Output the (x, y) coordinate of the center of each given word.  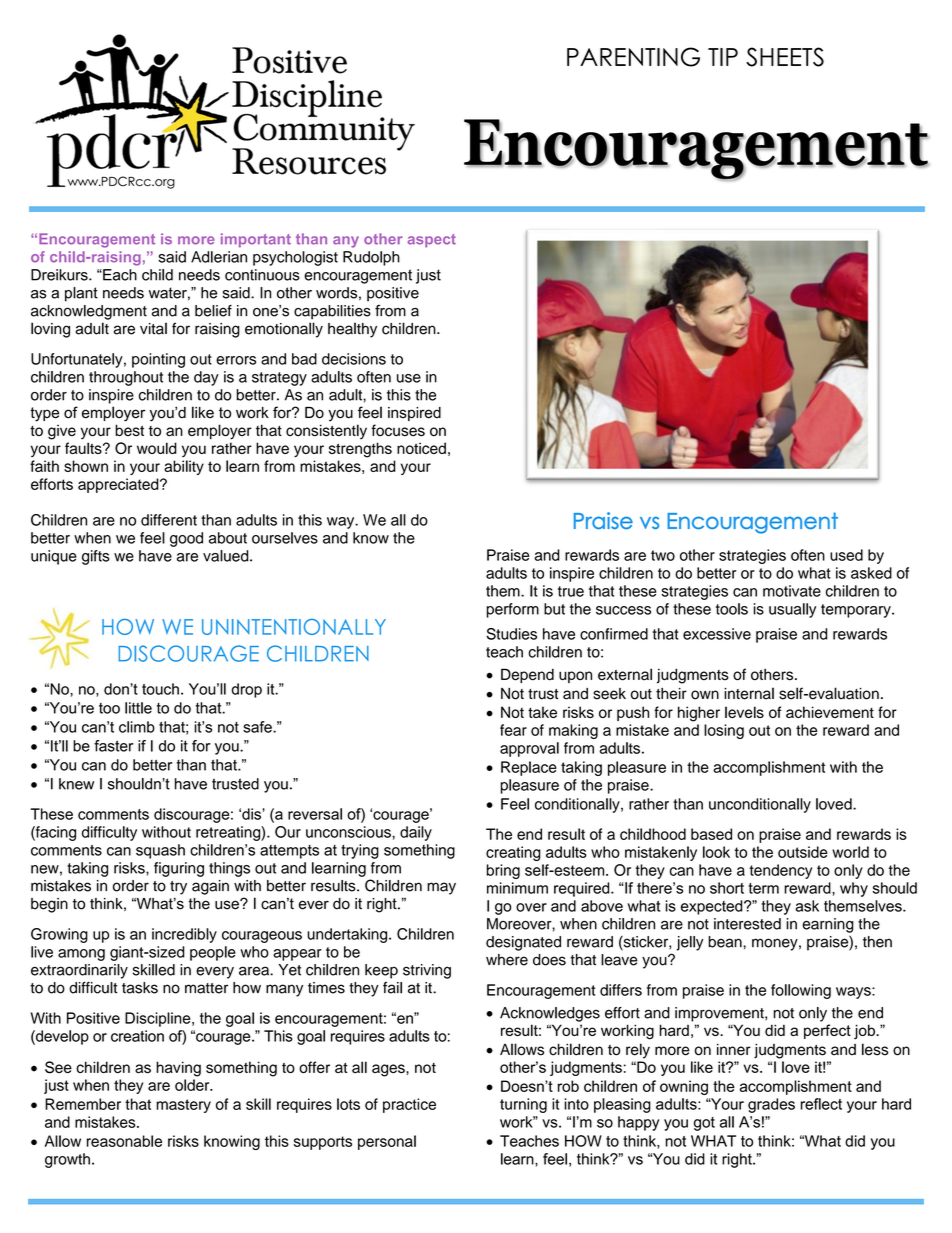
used (846, 555)
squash (160, 851)
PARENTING (633, 57)
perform (513, 610)
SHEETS (785, 57)
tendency (780, 871)
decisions (354, 359)
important (256, 240)
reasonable (124, 1141)
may (441, 888)
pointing (158, 360)
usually (792, 610)
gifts (96, 557)
